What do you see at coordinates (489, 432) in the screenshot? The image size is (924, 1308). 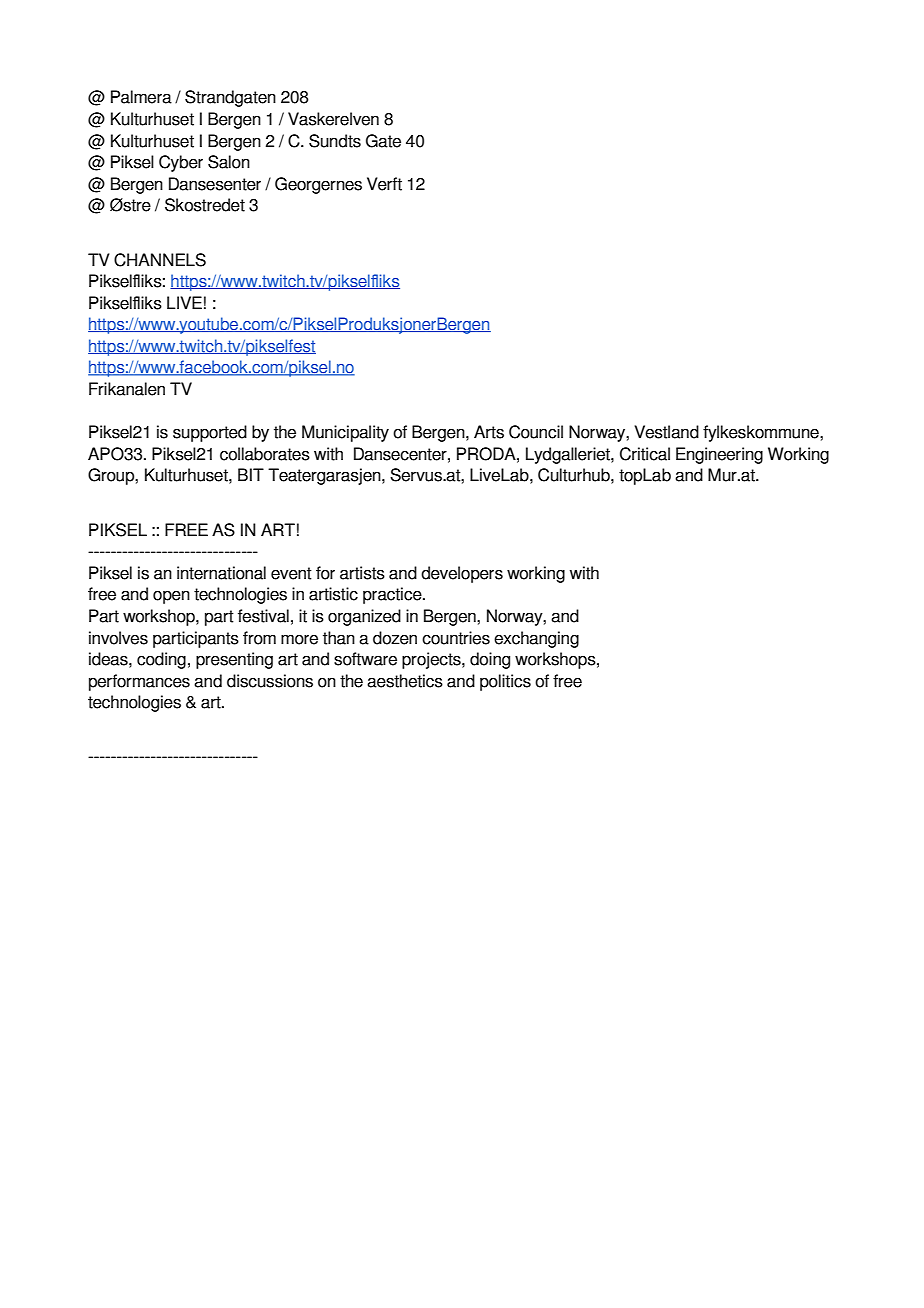 I see `Arts` at bounding box center [489, 432].
